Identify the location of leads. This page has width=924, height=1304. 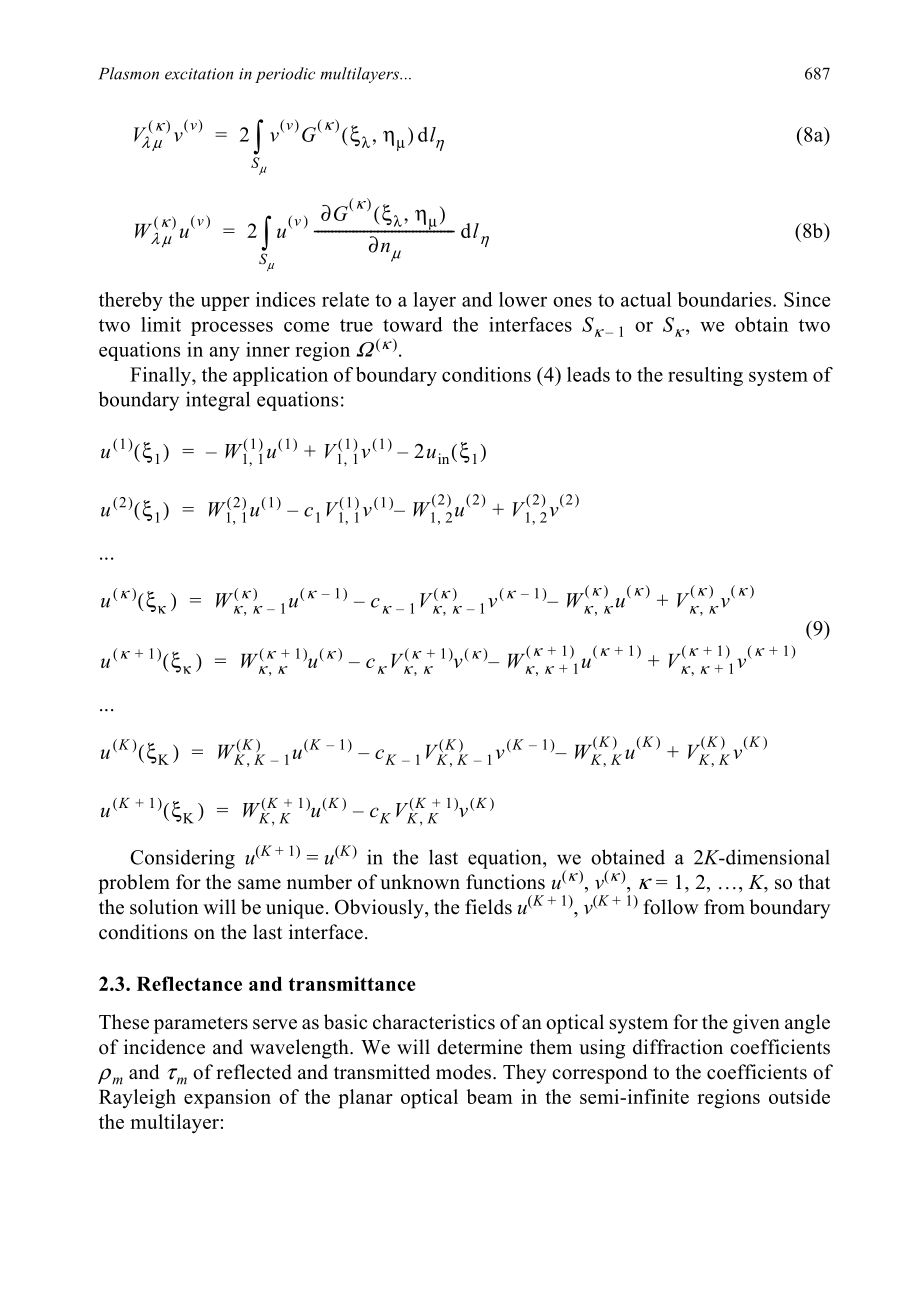
(588, 374).
